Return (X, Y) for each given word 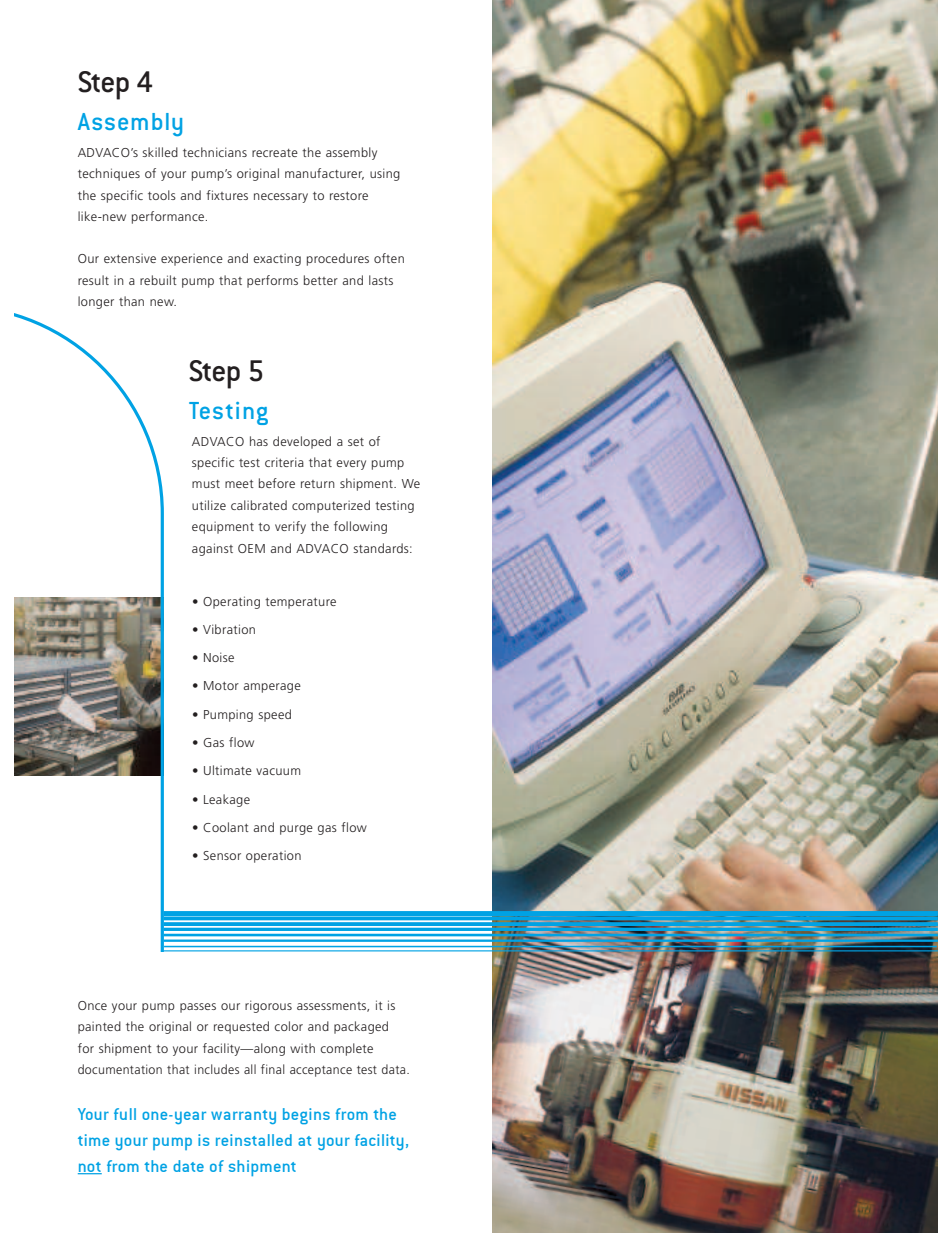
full (125, 1114)
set (356, 442)
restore (349, 196)
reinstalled (254, 1140)
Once (92, 1005)
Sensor (222, 855)
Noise (219, 657)
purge (296, 830)
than (131, 301)
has (259, 441)
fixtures (227, 195)
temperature (300, 603)
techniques (109, 174)
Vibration (229, 629)
